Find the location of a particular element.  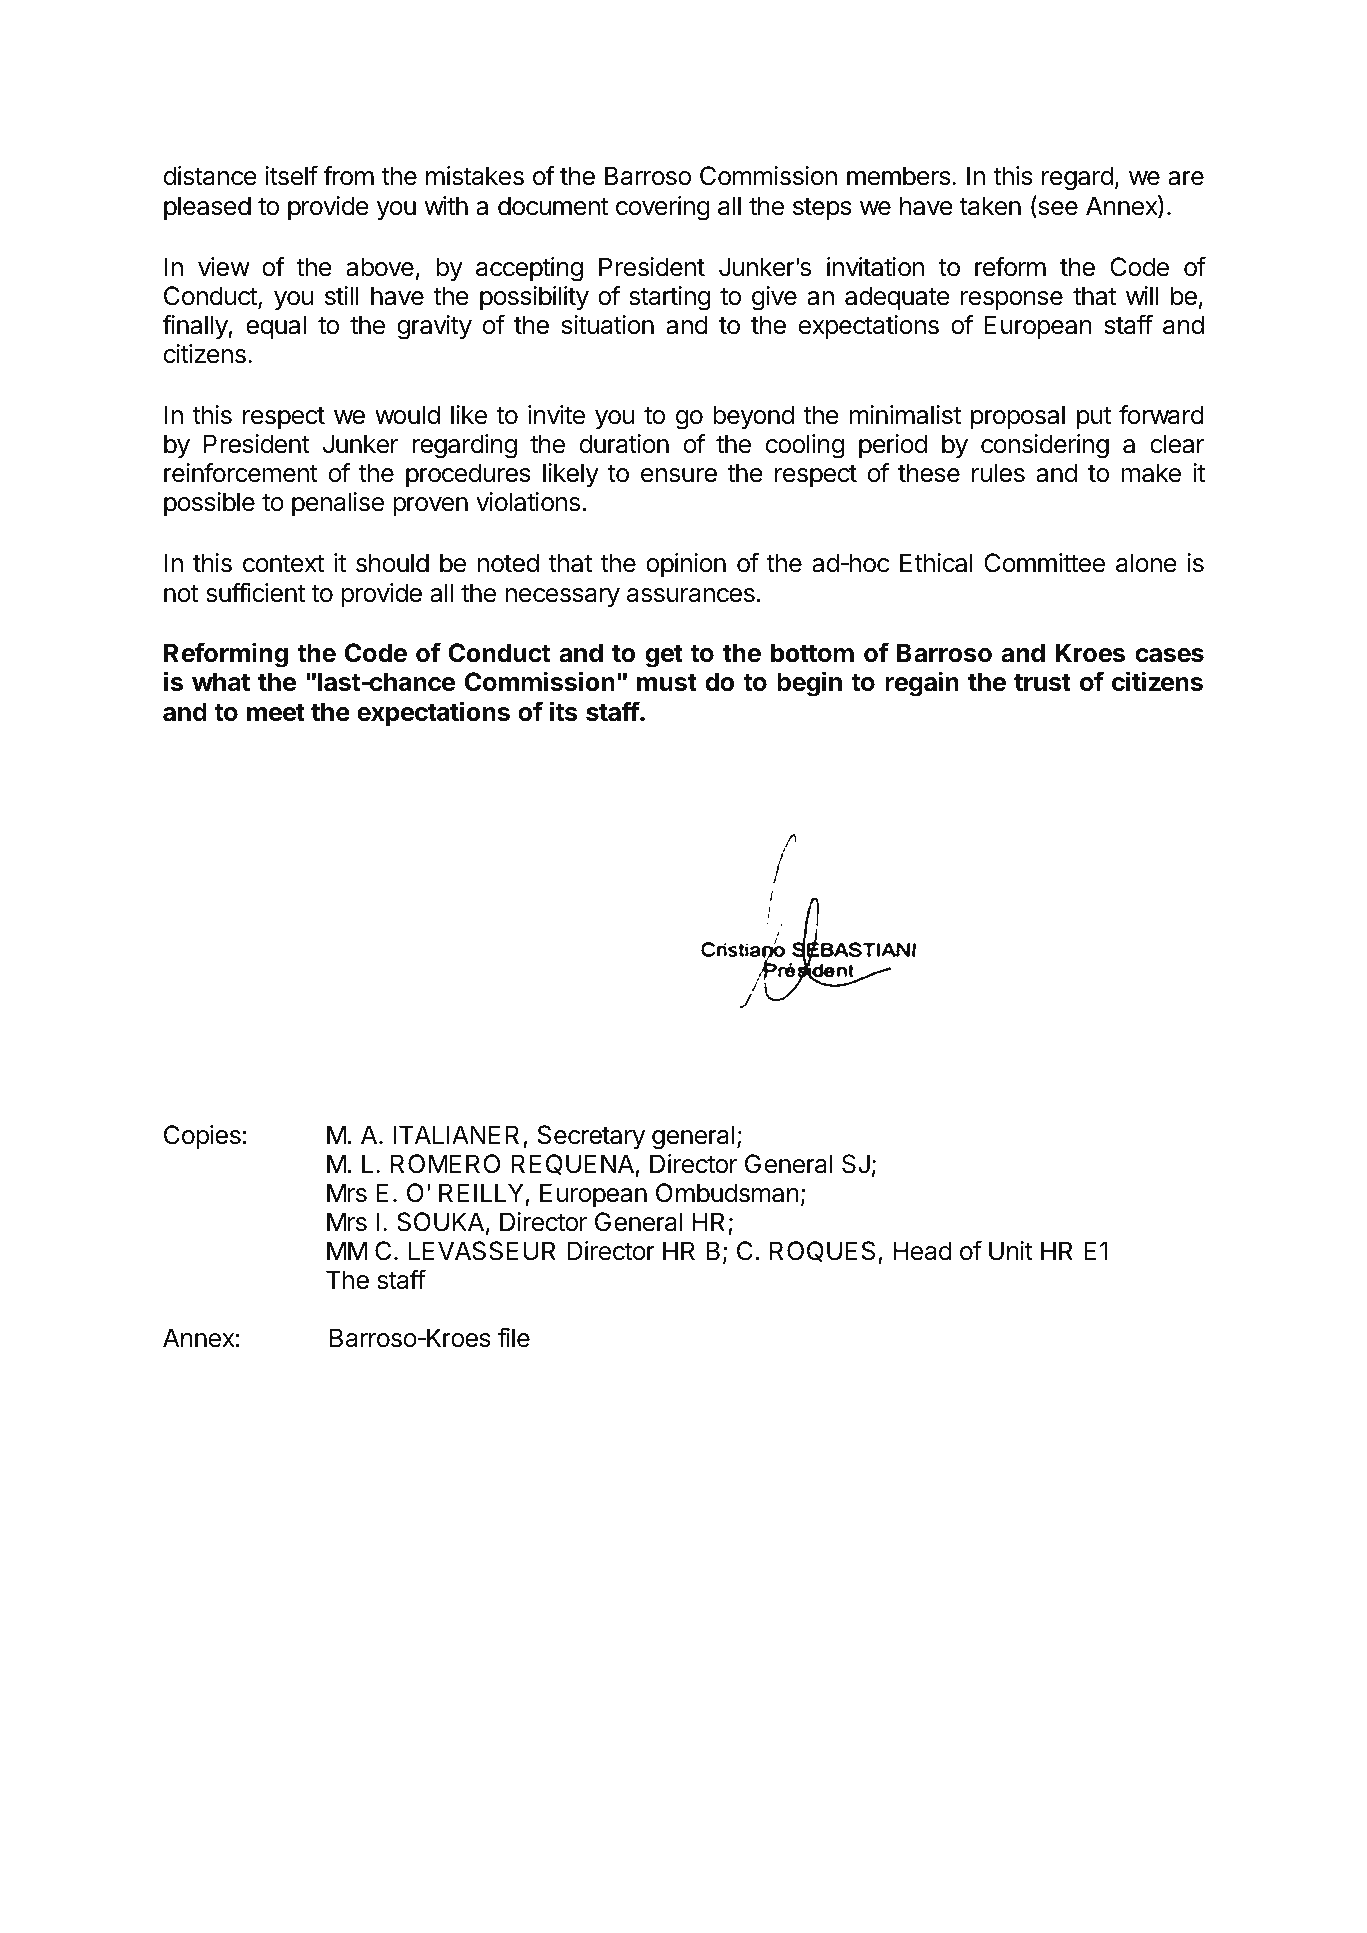

covering is located at coordinates (663, 208).
